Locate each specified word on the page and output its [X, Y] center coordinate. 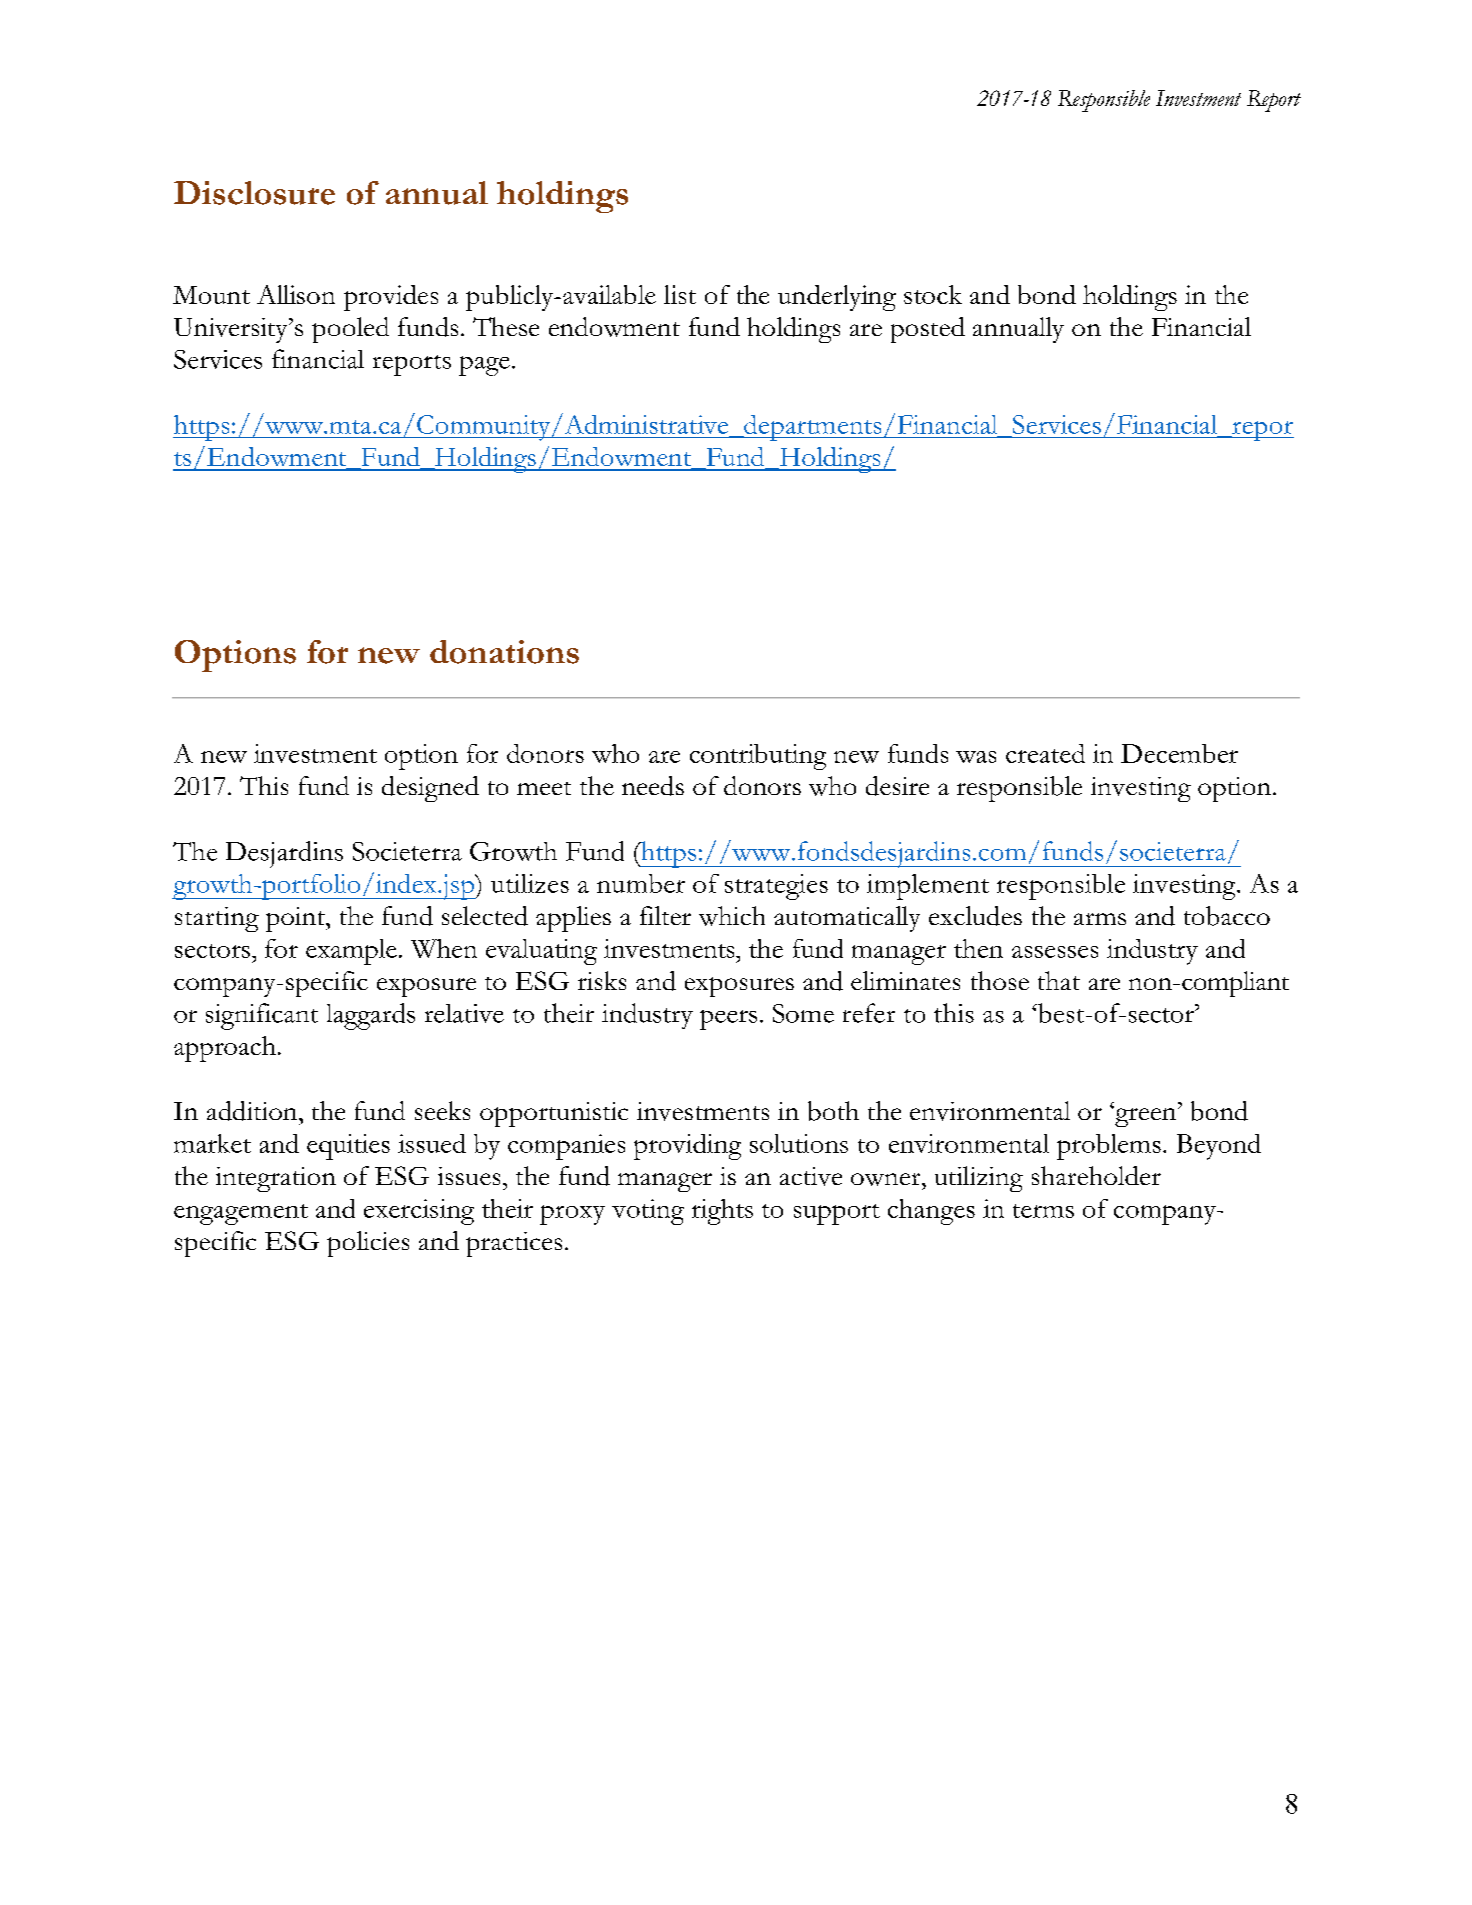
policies [368, 1244]
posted [928, 330]
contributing [758, 757]
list [680, 294]
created [1045, 753]
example [351, 952]
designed [430, 789]
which [732, 916]
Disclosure [254, 193]
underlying [837, 298]
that [1059, 980]
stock [933, 294]
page [484, 366]
